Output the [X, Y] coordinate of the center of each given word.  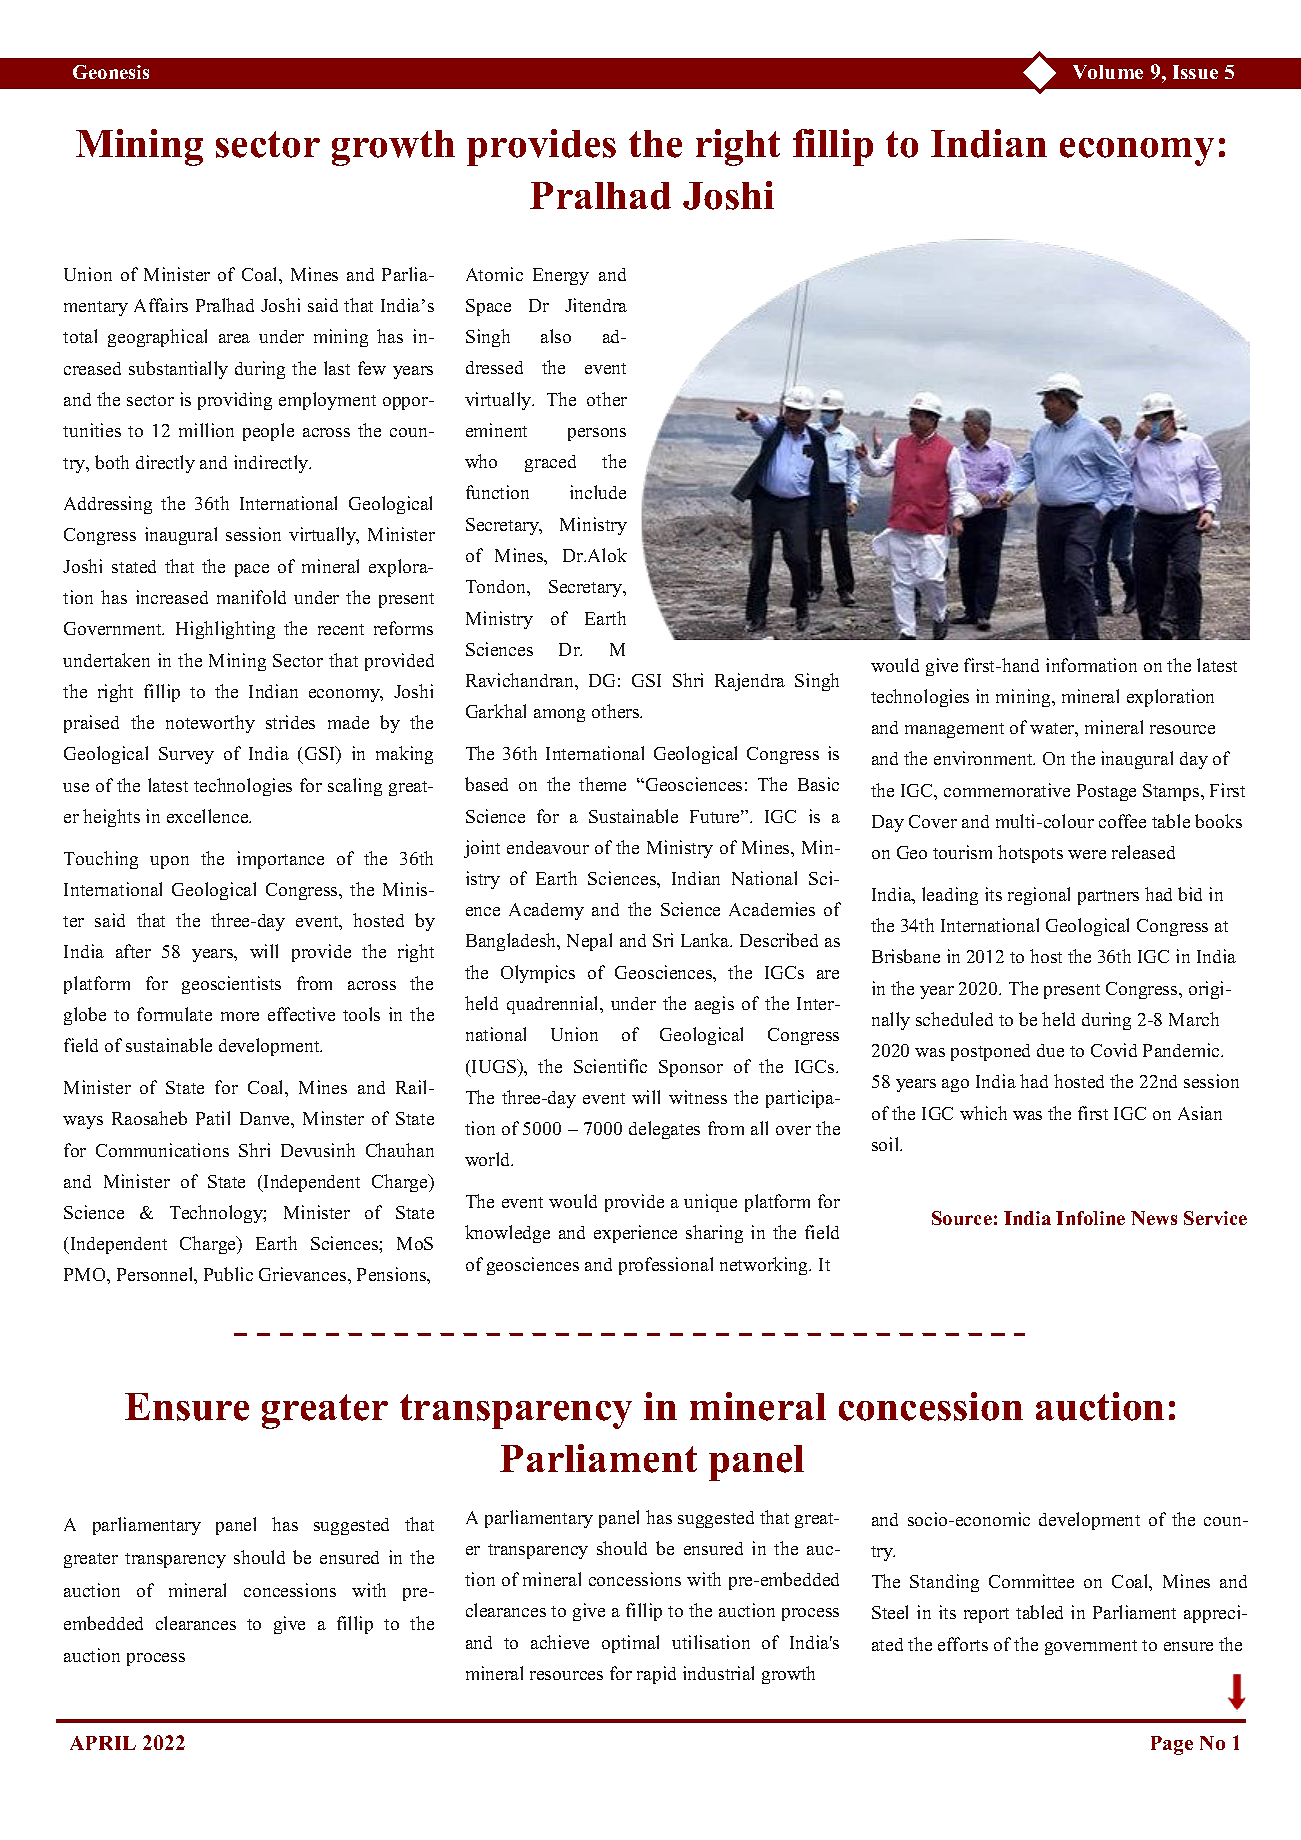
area [234, 338]
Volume [1108, 72]
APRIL [103, 1743]
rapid [656, 1675]
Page [1172, 1745]
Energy [561, 276]
